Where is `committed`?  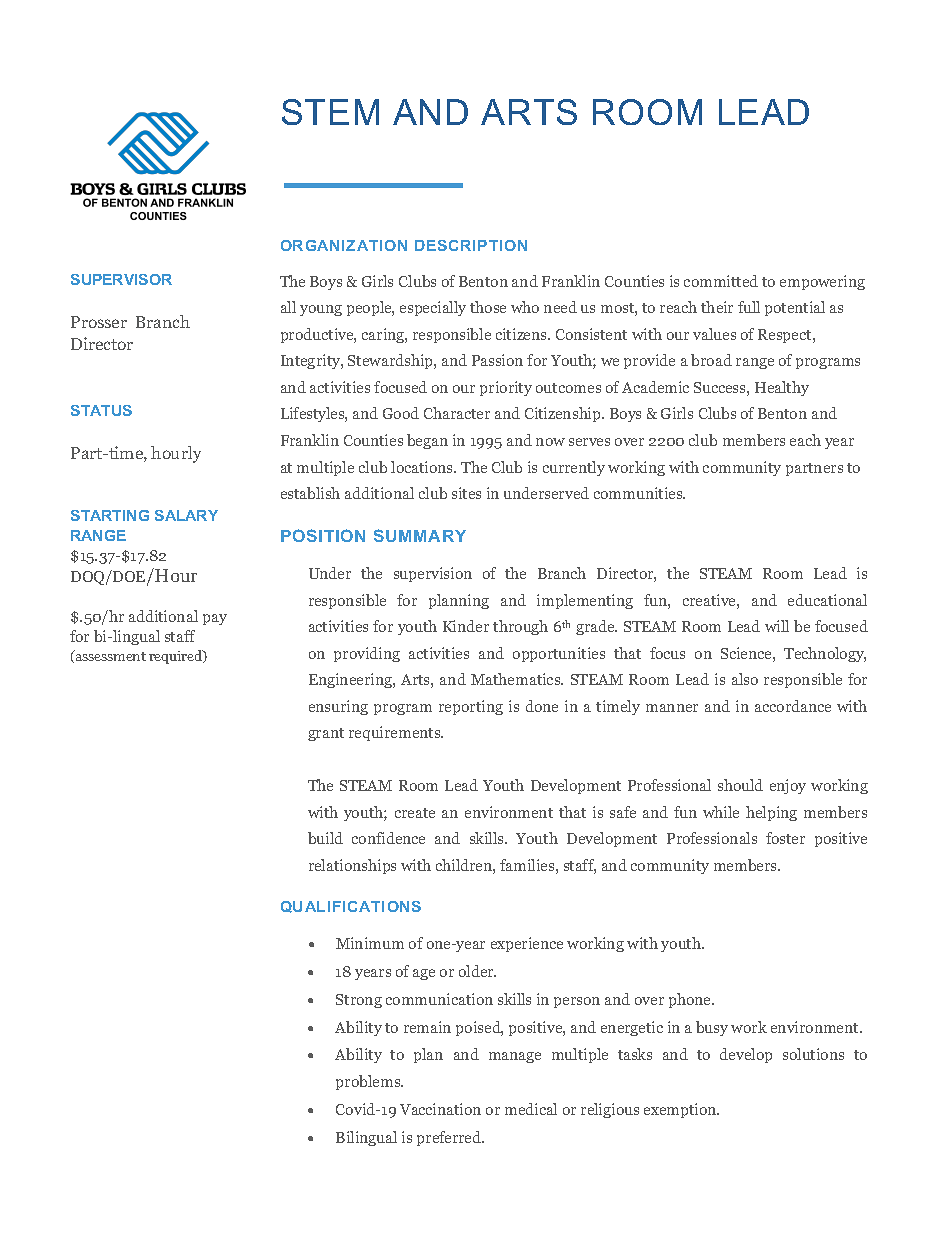
committed is located at coordinates (721, 281).
